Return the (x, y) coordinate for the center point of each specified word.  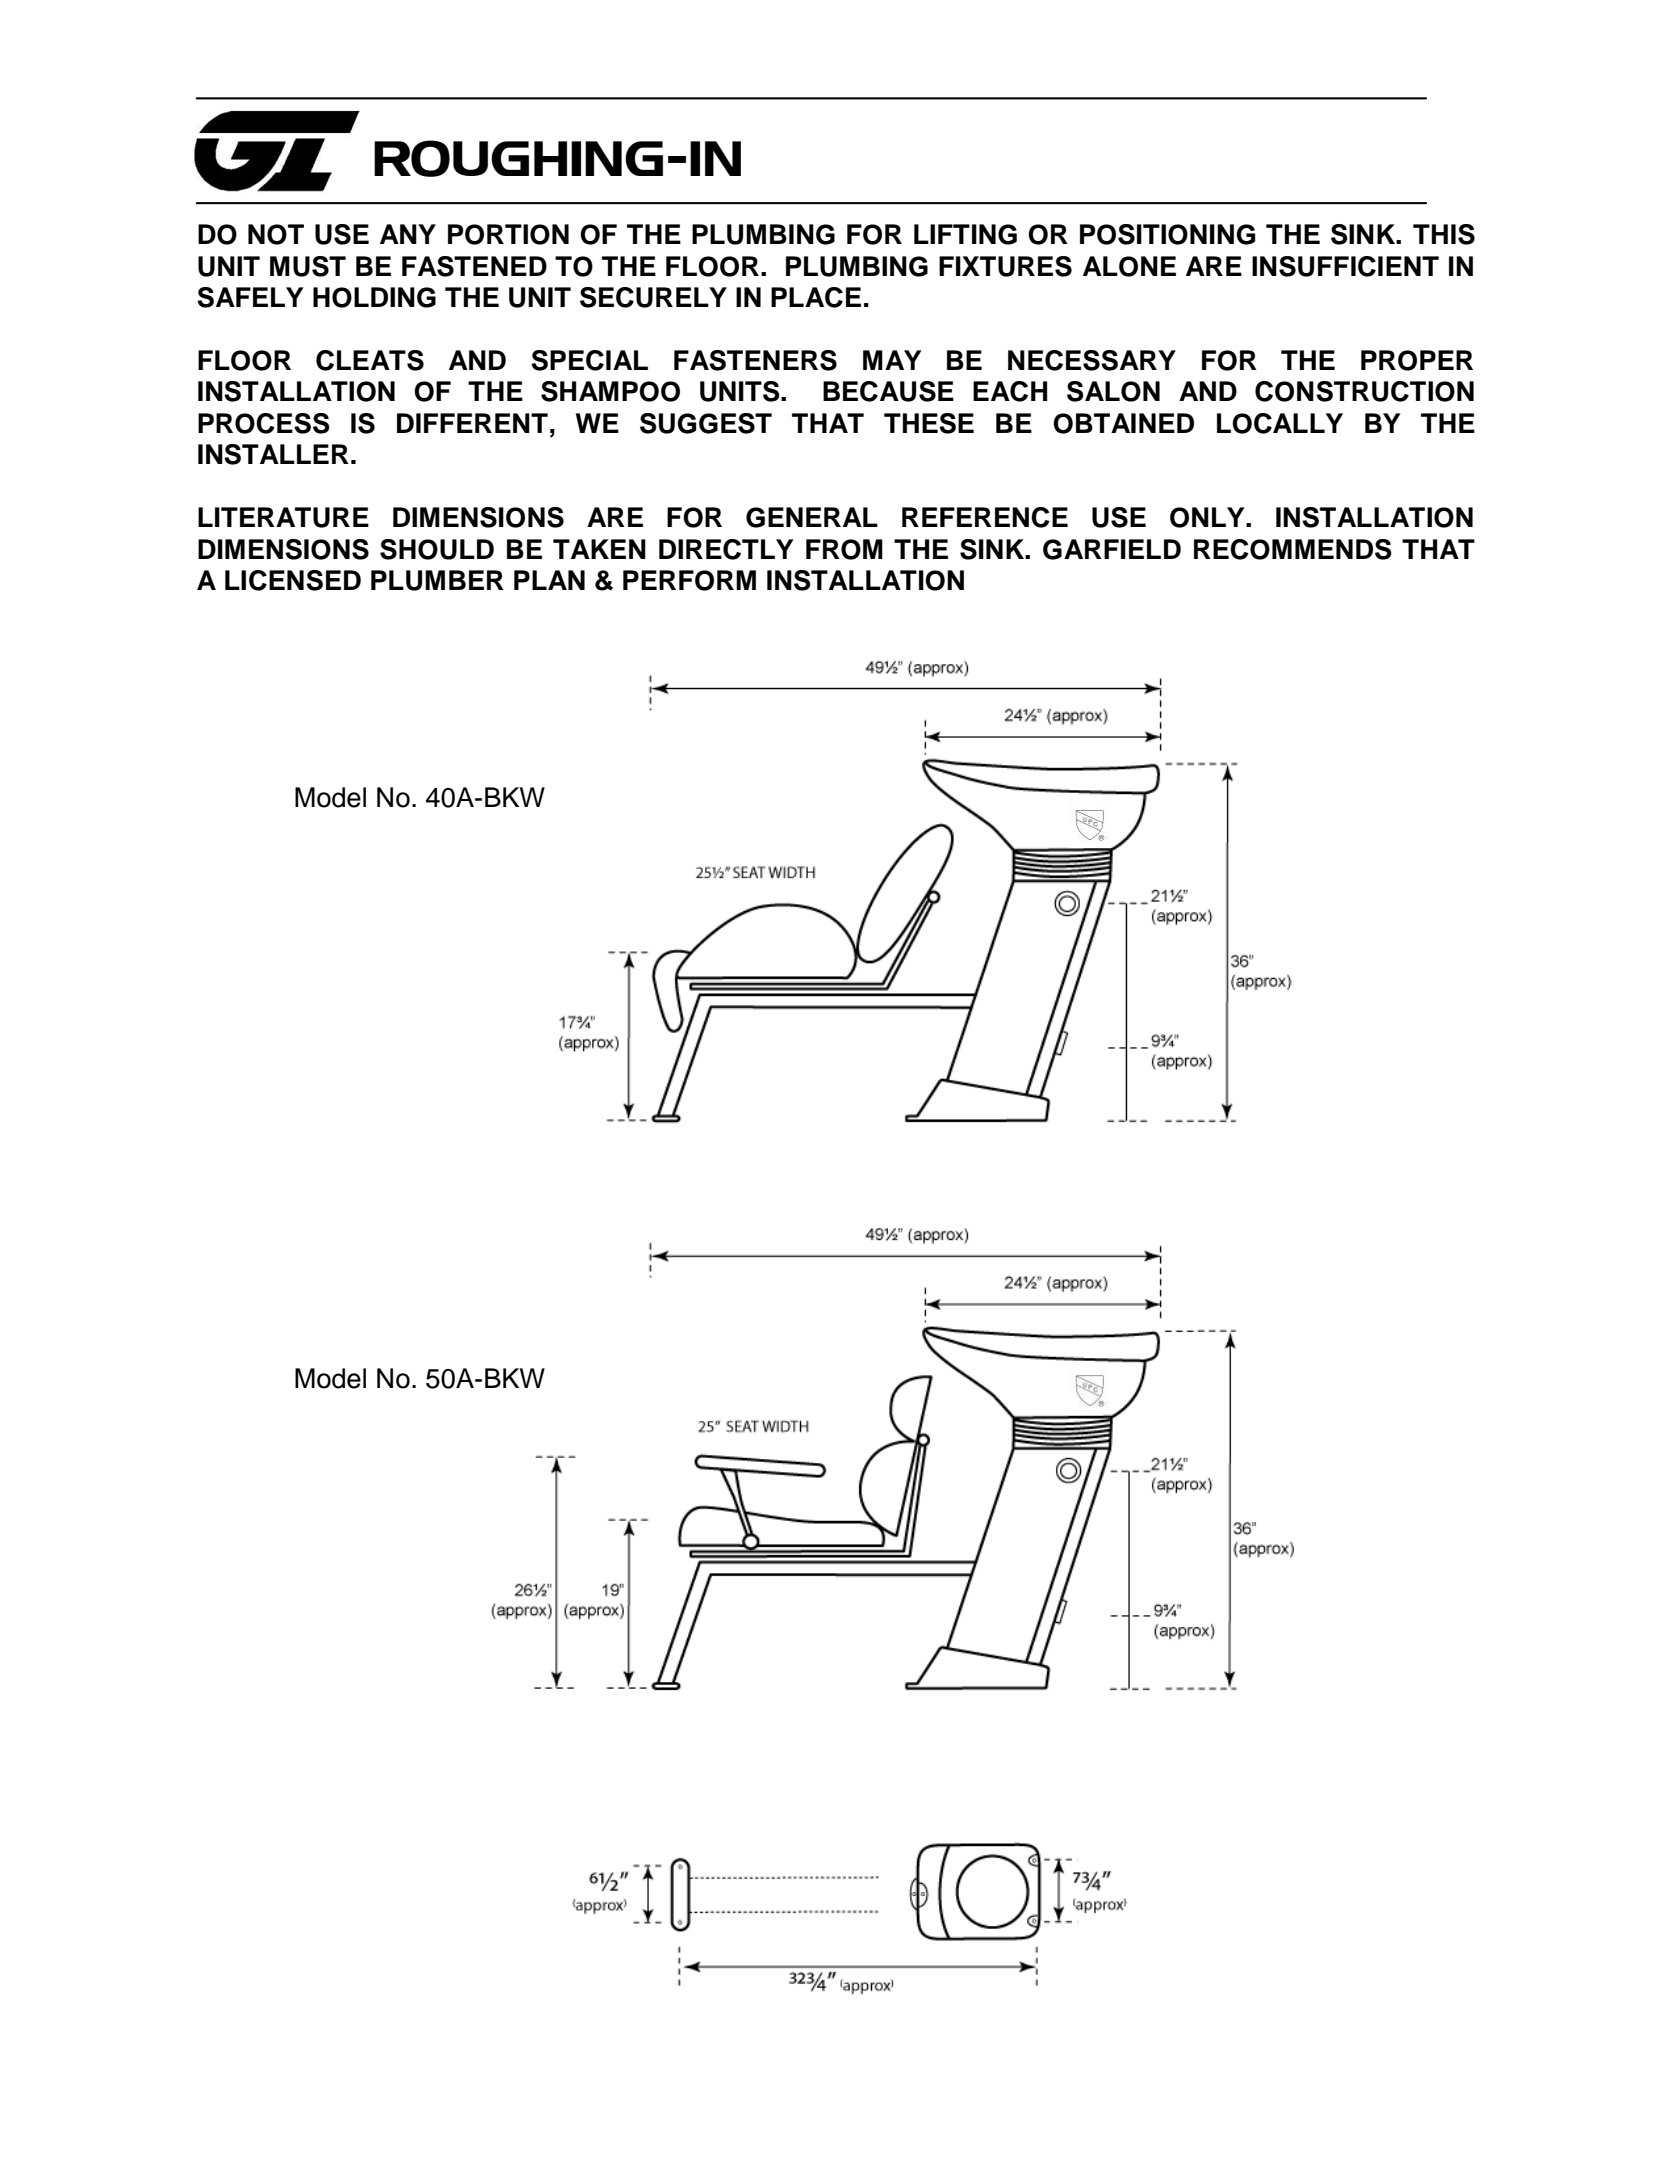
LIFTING (965, 234)
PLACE (816, 297)
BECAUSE (888, 391)
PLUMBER (437, 580)
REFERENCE (985, 517)
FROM (844, 549)
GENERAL (812, 517)
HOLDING (374, 297)
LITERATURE (283, 517)
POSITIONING (1167, 234)
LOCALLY (1280, 423)
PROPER (1417, 360)
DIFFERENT (472, 423)
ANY (408, 234)
